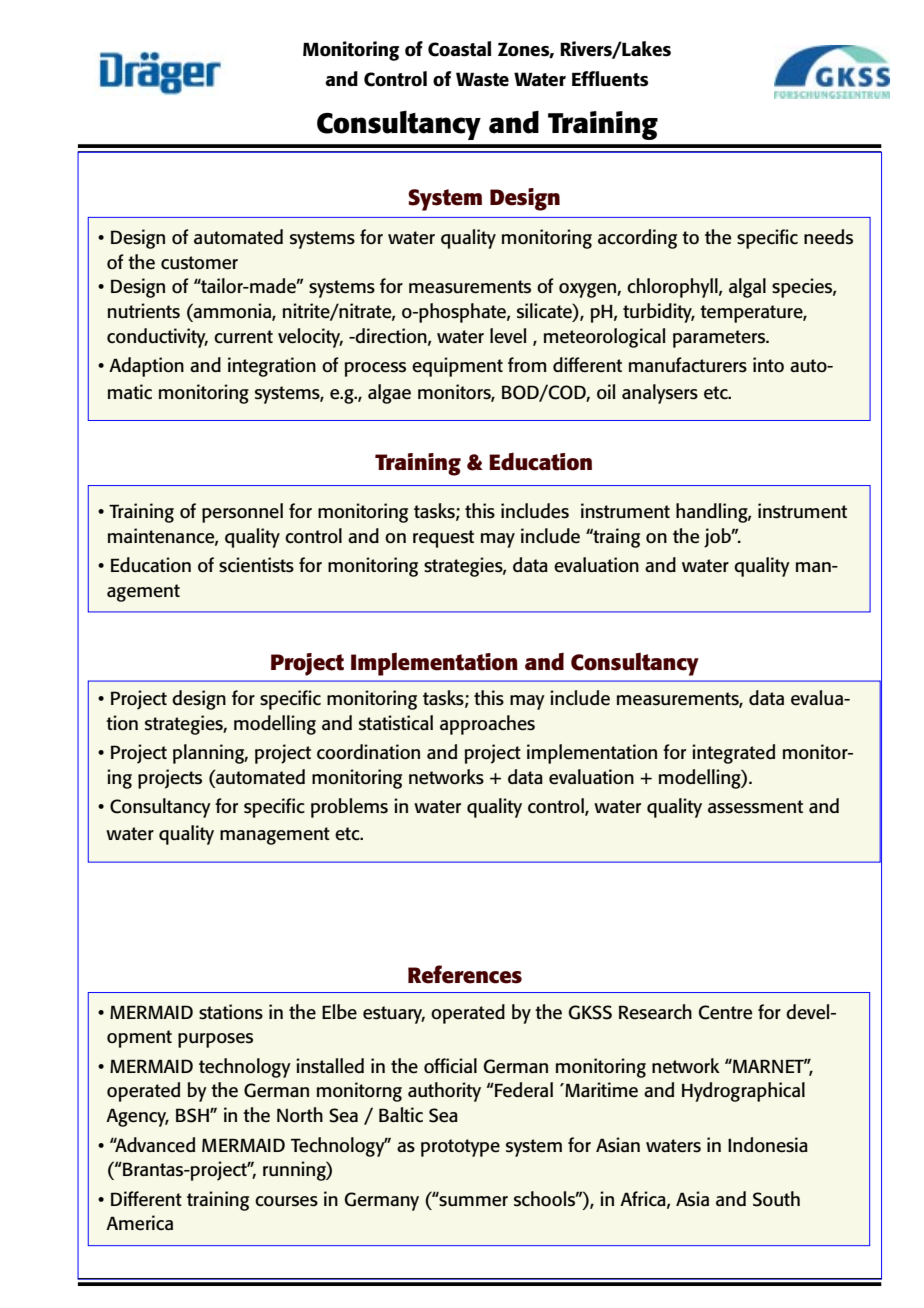  What do you see at coordinates (776, 1199) in the screenshot?
I see `South` at bounding box center [776, 1199].
